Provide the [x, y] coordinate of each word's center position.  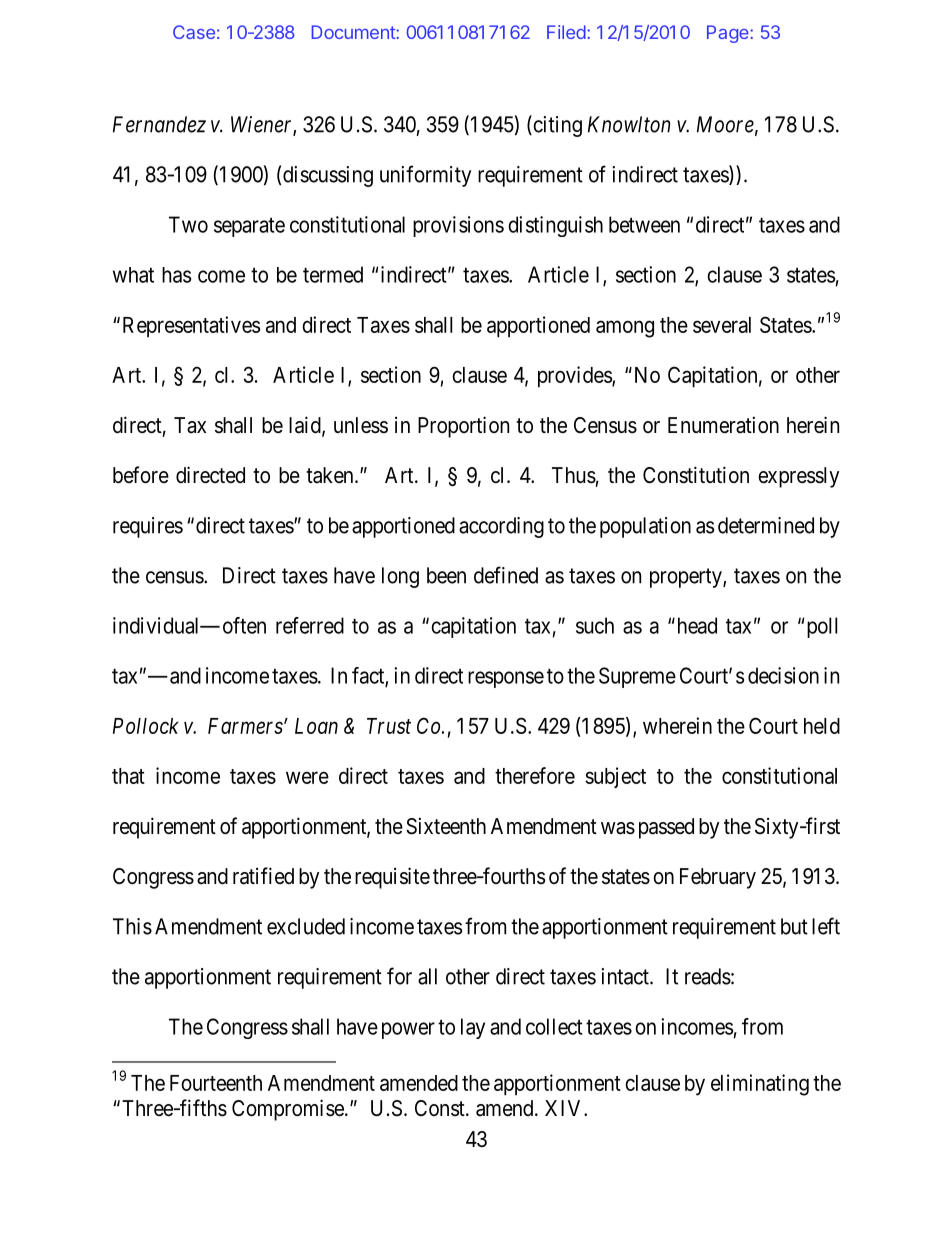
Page [729, 34]
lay [473, 1028]
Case [194, 32]
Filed [566, 32]
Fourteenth [216, 1083]
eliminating [760, 1085]
